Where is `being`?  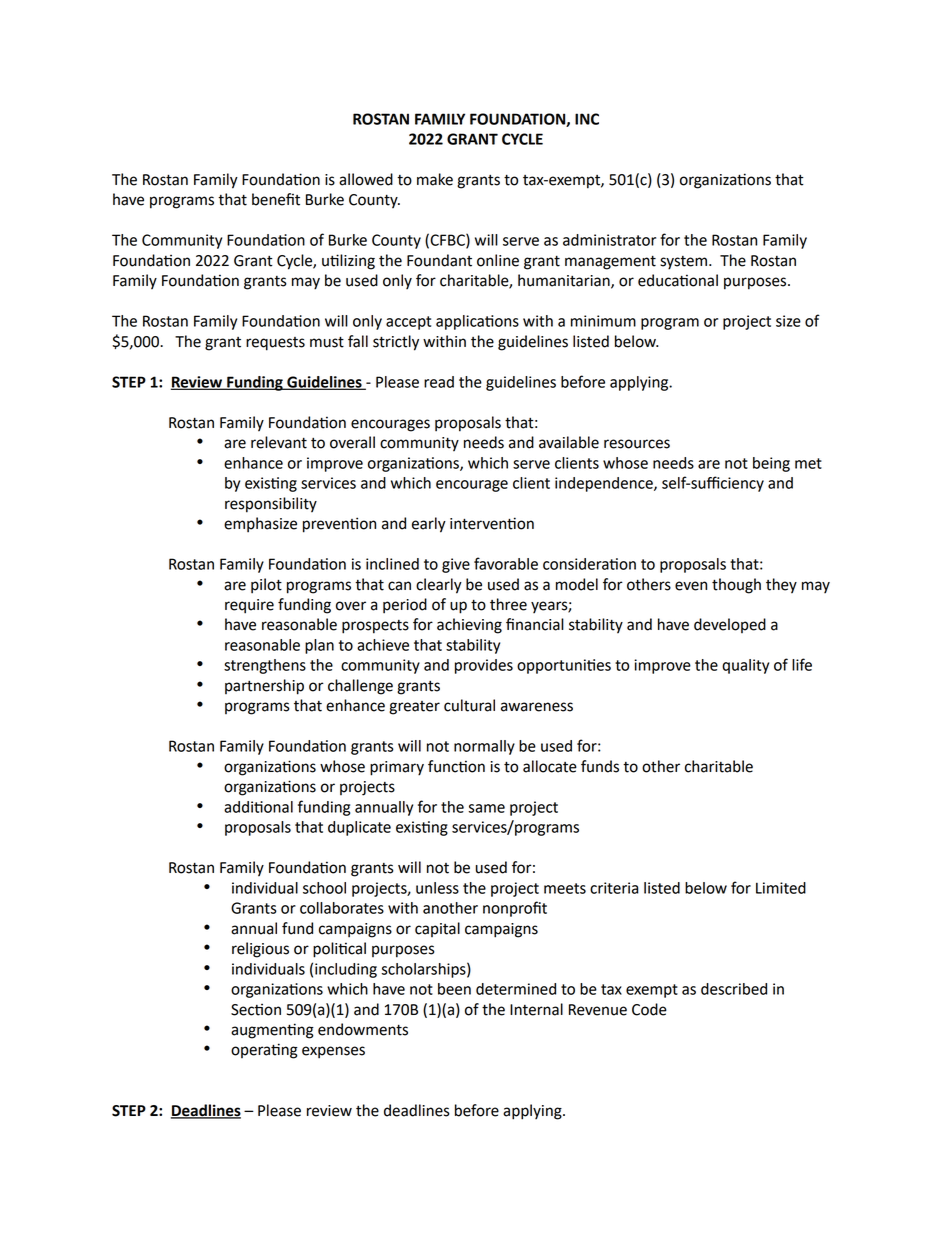
being is located at coordinates (771, 464).
